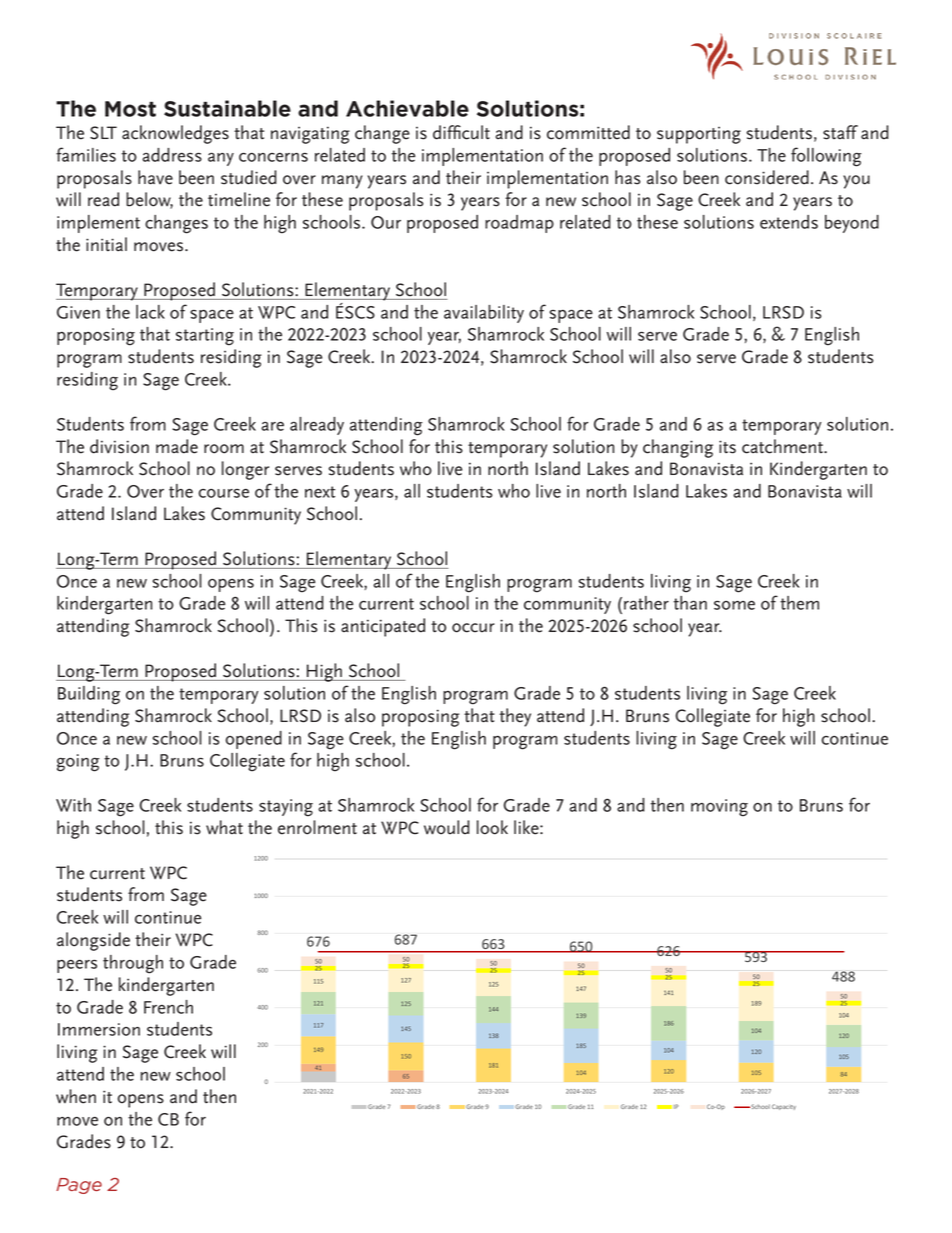  What do you see at coordinates (784, 1107) in the document?
I see `Capacity` at bounding box center [784, 1107].
